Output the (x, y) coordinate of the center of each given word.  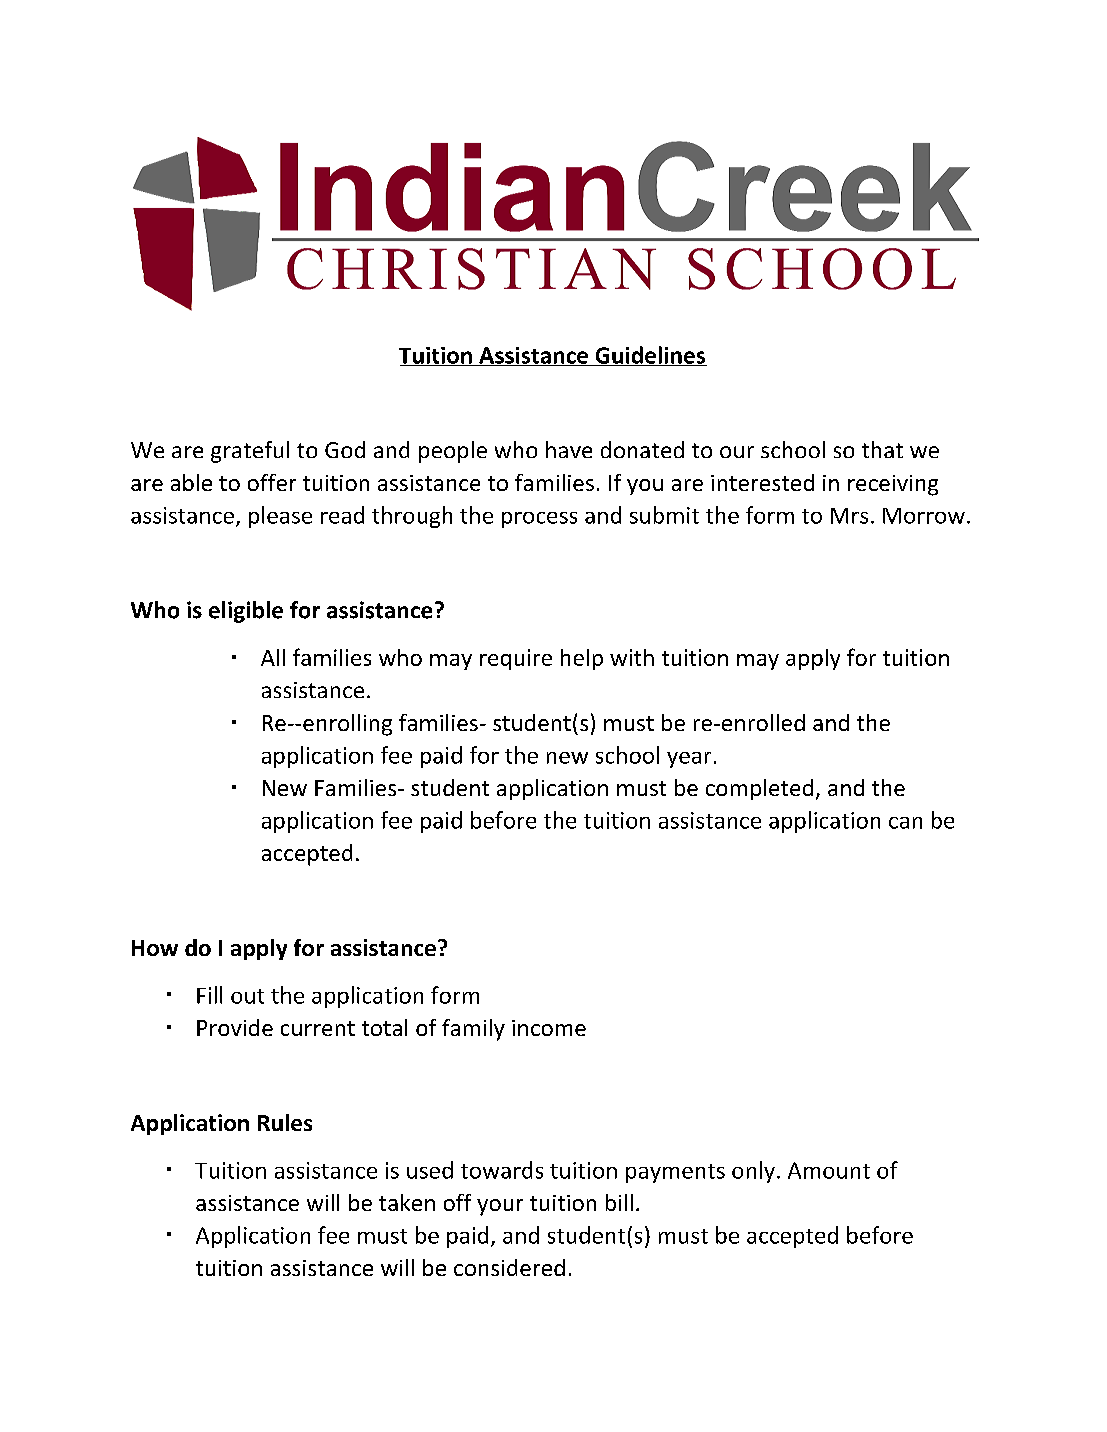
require (516, 659)
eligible (246, 612)
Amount (829, 1170)
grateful (250, 452)
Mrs (849, 516)
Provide (235, 1027)
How (155, 948)
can (905, 823)
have (569, 449)
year (689, 760)
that (882, 449)
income (549, 1028)
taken (407, 1202)
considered (509, 1267)
